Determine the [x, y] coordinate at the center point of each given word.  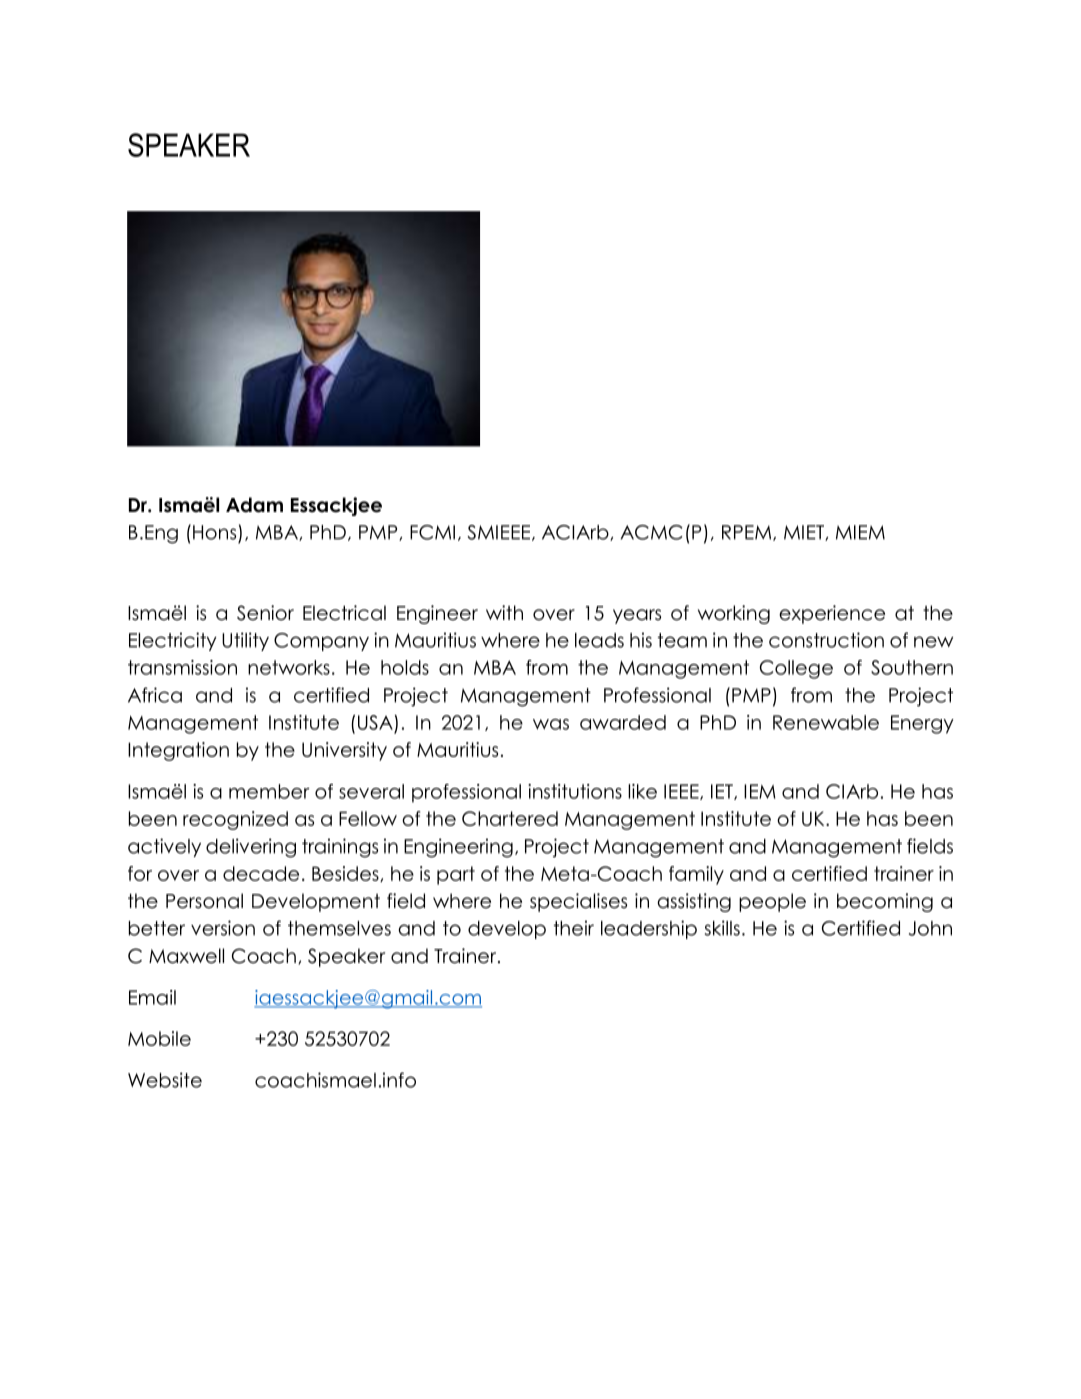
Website [165, 1080]
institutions [575, 791]
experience [832, 614]
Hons [214, 532]
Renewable [826, 722]
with [504, 612]
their [574, 928]
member [269, 791]
